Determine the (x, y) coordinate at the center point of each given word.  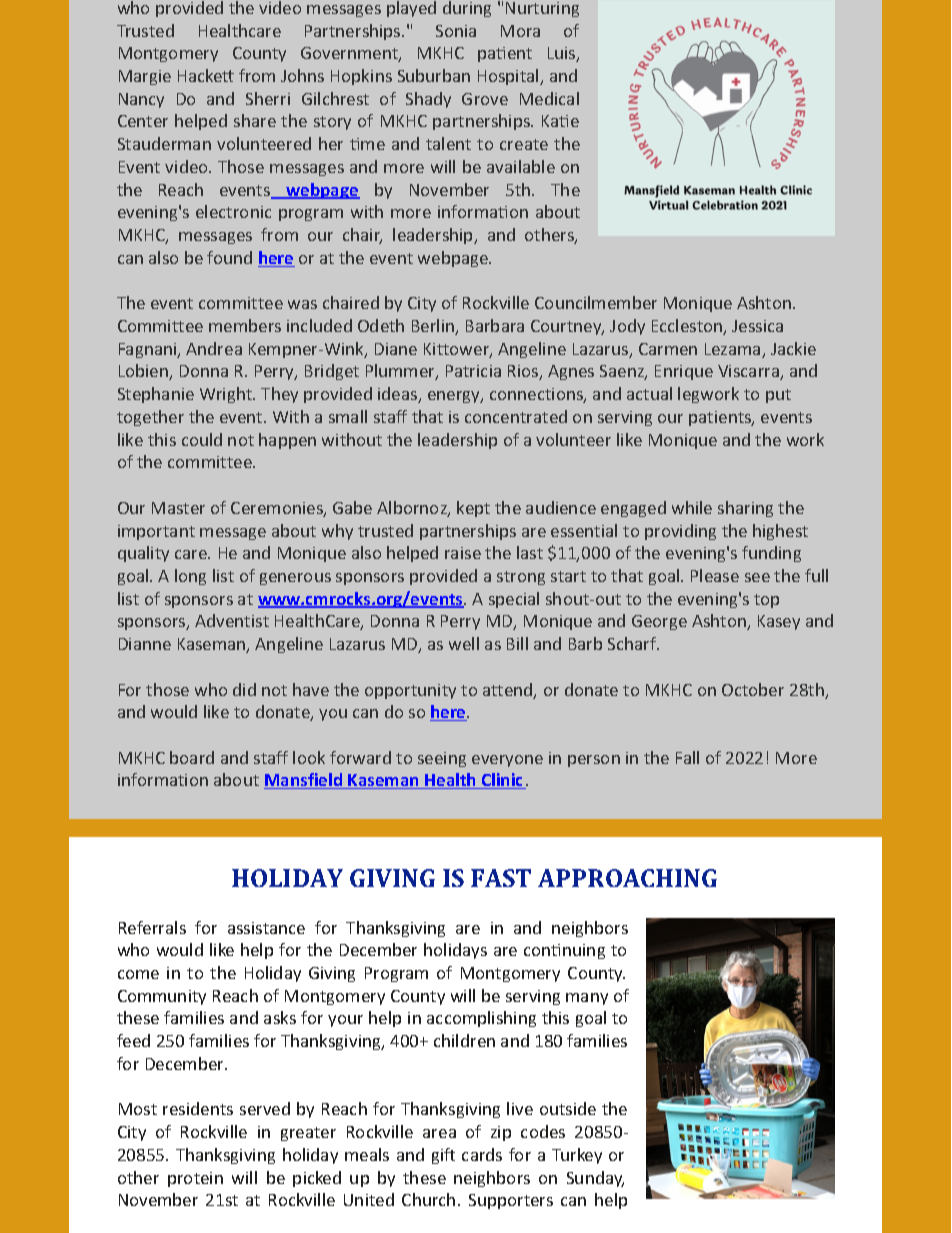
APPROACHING (627, 878)
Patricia (473, 371)
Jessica (757, 326)
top (766, 601)
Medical (549, 98)
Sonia (456, 31)
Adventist (232, 620)
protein (195, 1179)
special (514, 600)
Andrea (214, 348)
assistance (266, 928)
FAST (501, 878)
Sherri (268, 98)
